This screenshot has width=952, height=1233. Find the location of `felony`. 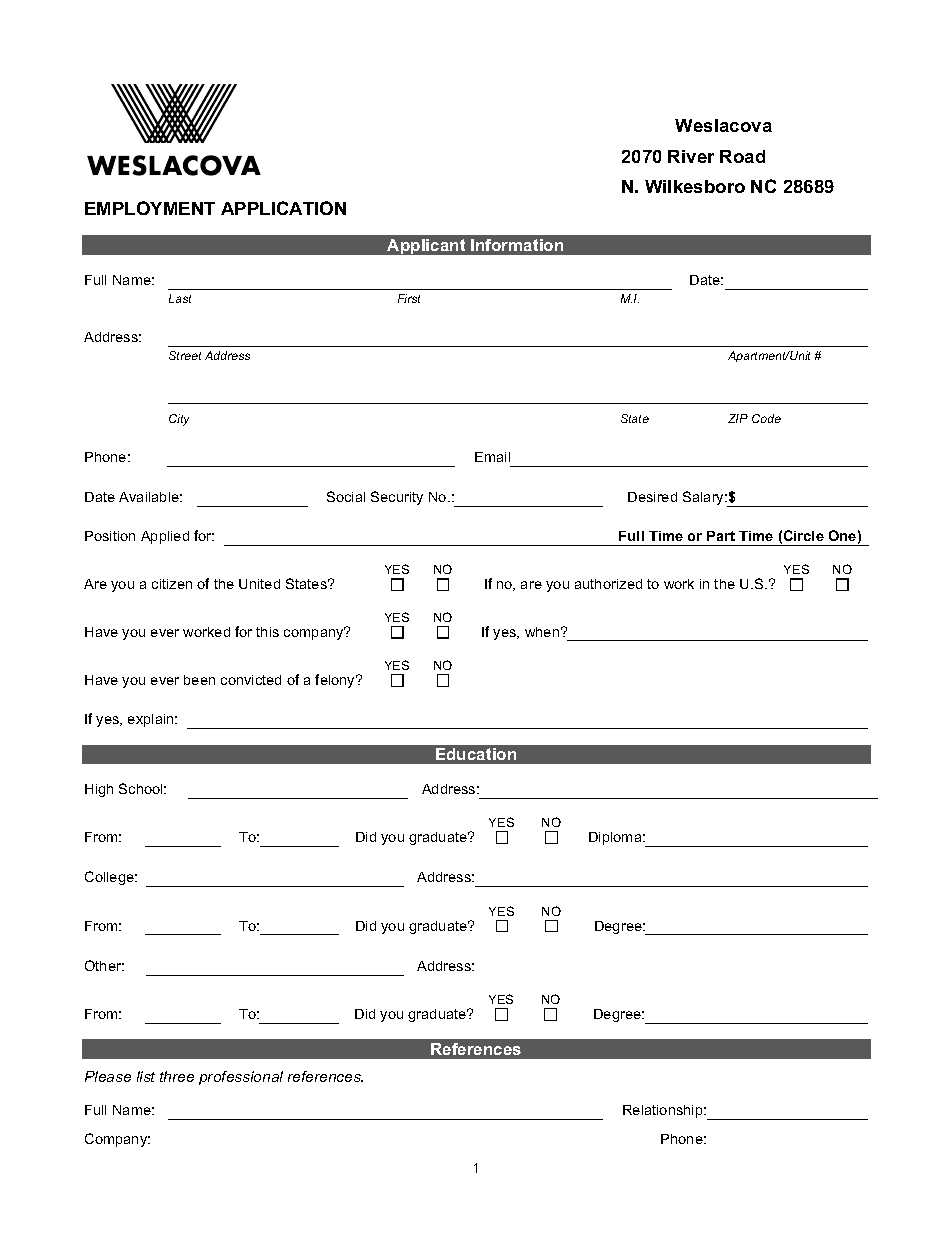

felony is located at coordinates (336, 681).
